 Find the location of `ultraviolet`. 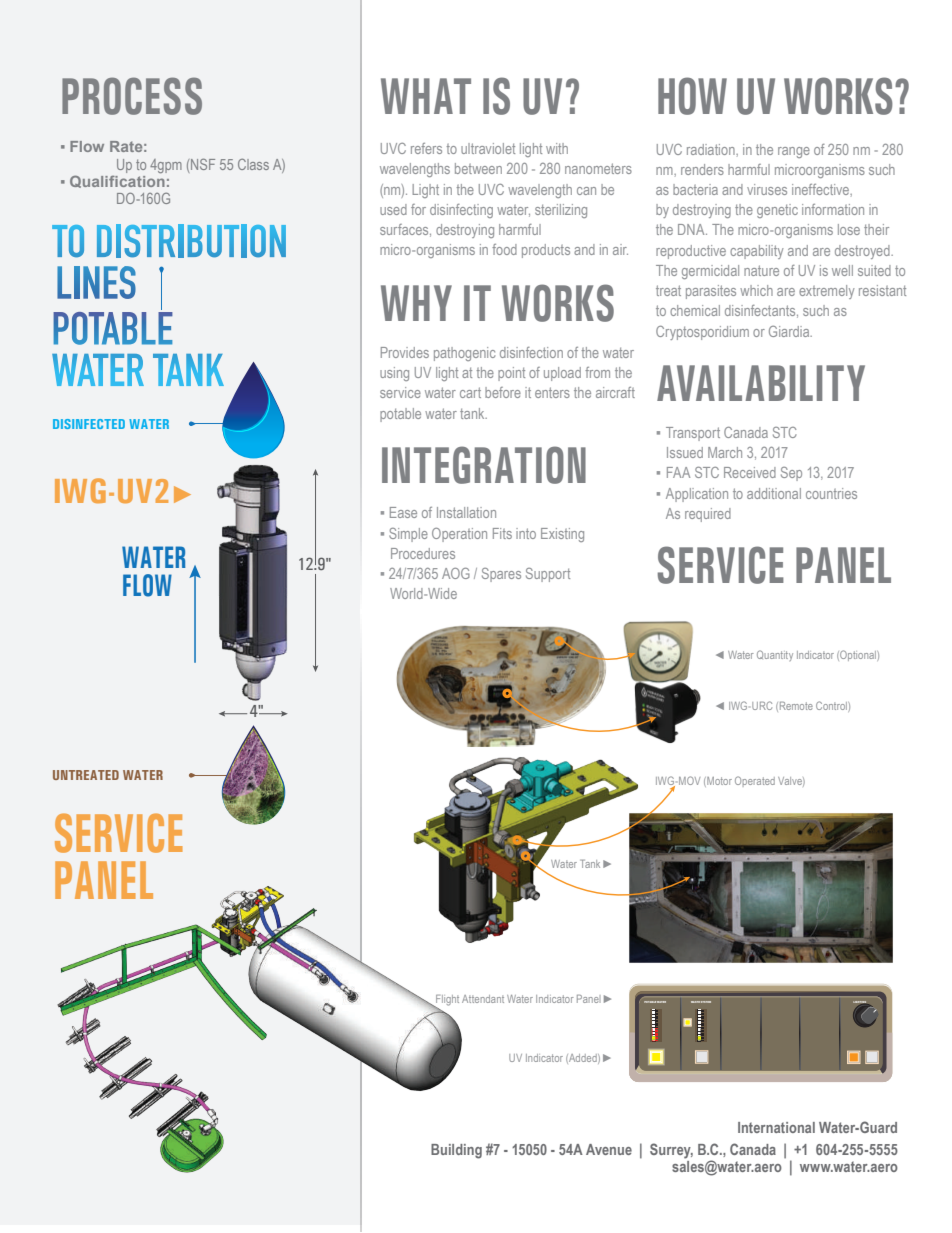

ultraviolet is located at coordinates (488, 148).
